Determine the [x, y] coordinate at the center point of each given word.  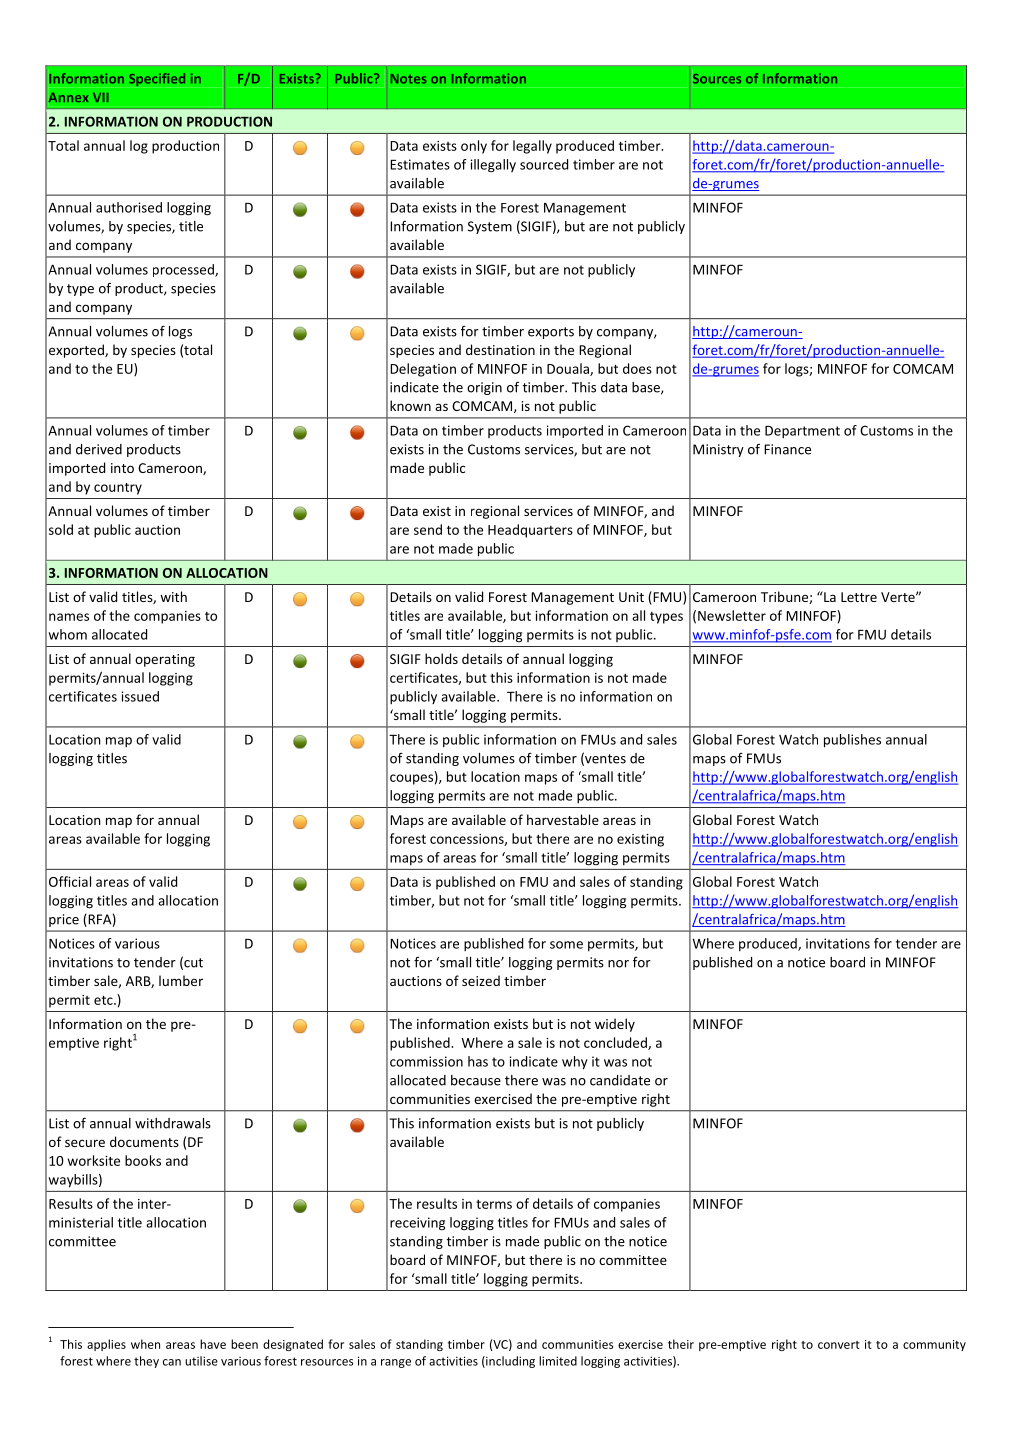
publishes [852, 741]
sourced [544, 164]
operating [165, 660]
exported [77, 351]
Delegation [423, 370]
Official [70, 881]
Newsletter [732, 615]
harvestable [563, 819]
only [474, 147]
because [476, 1080]
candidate [620, 1080]
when [145, 1344]
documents [144, 1141]
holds [441, 658]
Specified [157, 79]
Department [802, 432]
